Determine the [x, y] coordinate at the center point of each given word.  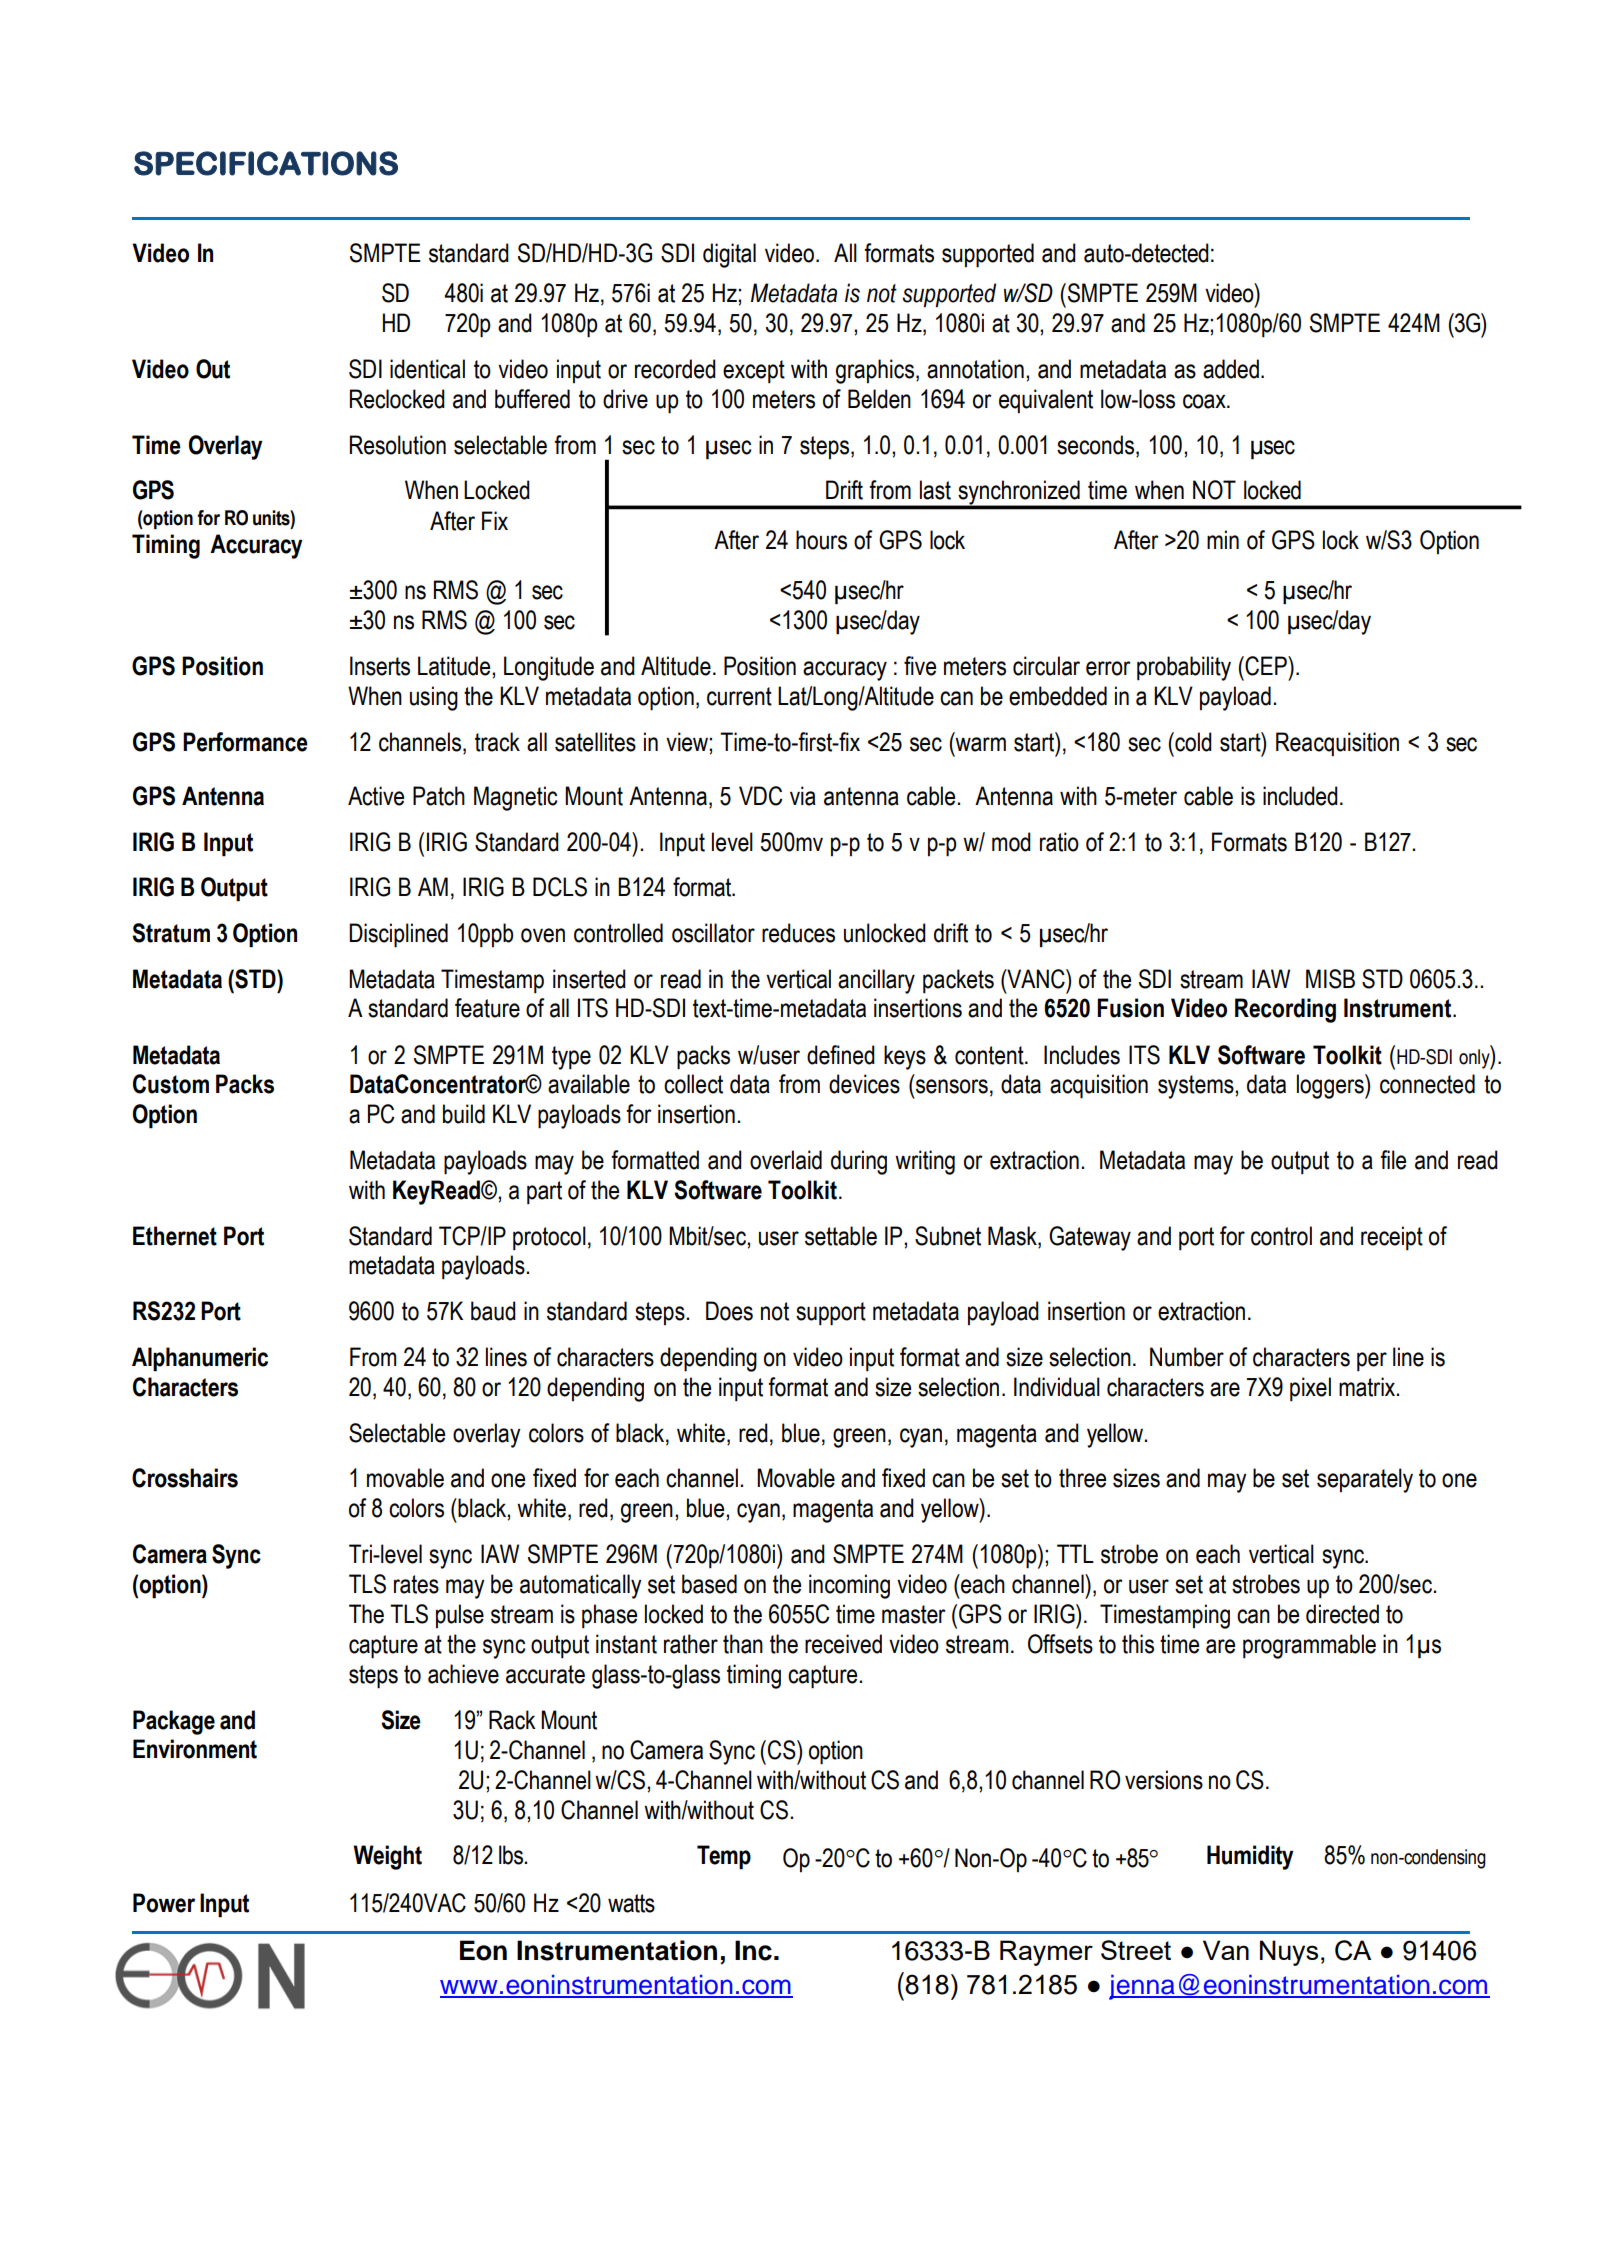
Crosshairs [185, 1478]
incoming [849, 1586]
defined [841, 1055]
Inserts [380, 666]
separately [1365, 1480]
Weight [387, 1857]
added [1231, 369]
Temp [724, 1857]
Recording [1285, 1010]
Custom [171, 1084]
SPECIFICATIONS [266, 163]
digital [729, 255]
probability [1184, 668]
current [739, 696]
